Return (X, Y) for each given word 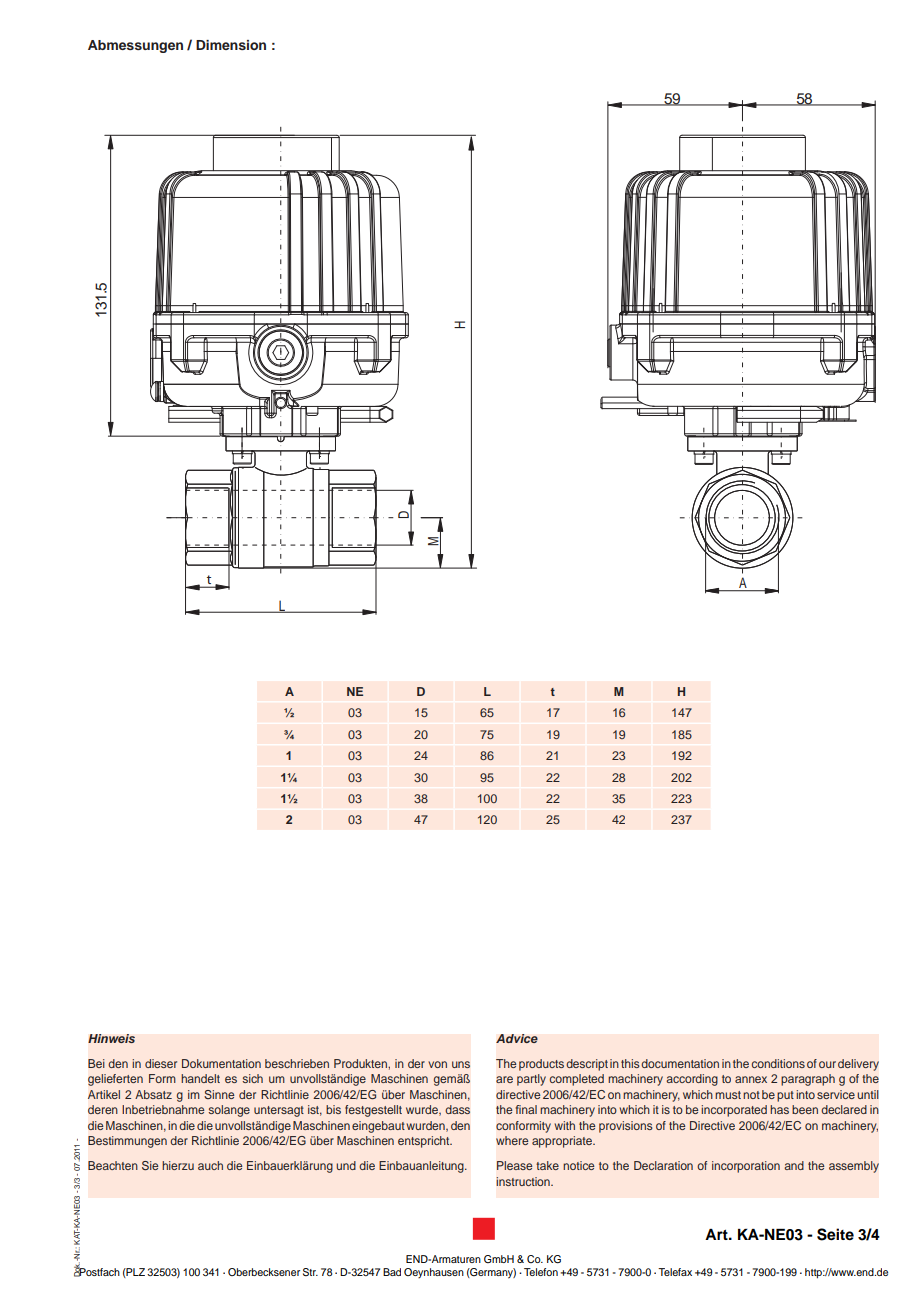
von (437, 1064)
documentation (680, 1063)
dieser (161, 1063)
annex (751, 1079)
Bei (96, 1063)
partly (531, 1080)
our (827, 1064)
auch (210, 1165)
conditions (778, 1063)
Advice (517, 1039)
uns (461, 1064)
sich (252, 1078)
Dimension (231, 45)
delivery (858, 1065)
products (541, 1065)
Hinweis (111, 1039)
